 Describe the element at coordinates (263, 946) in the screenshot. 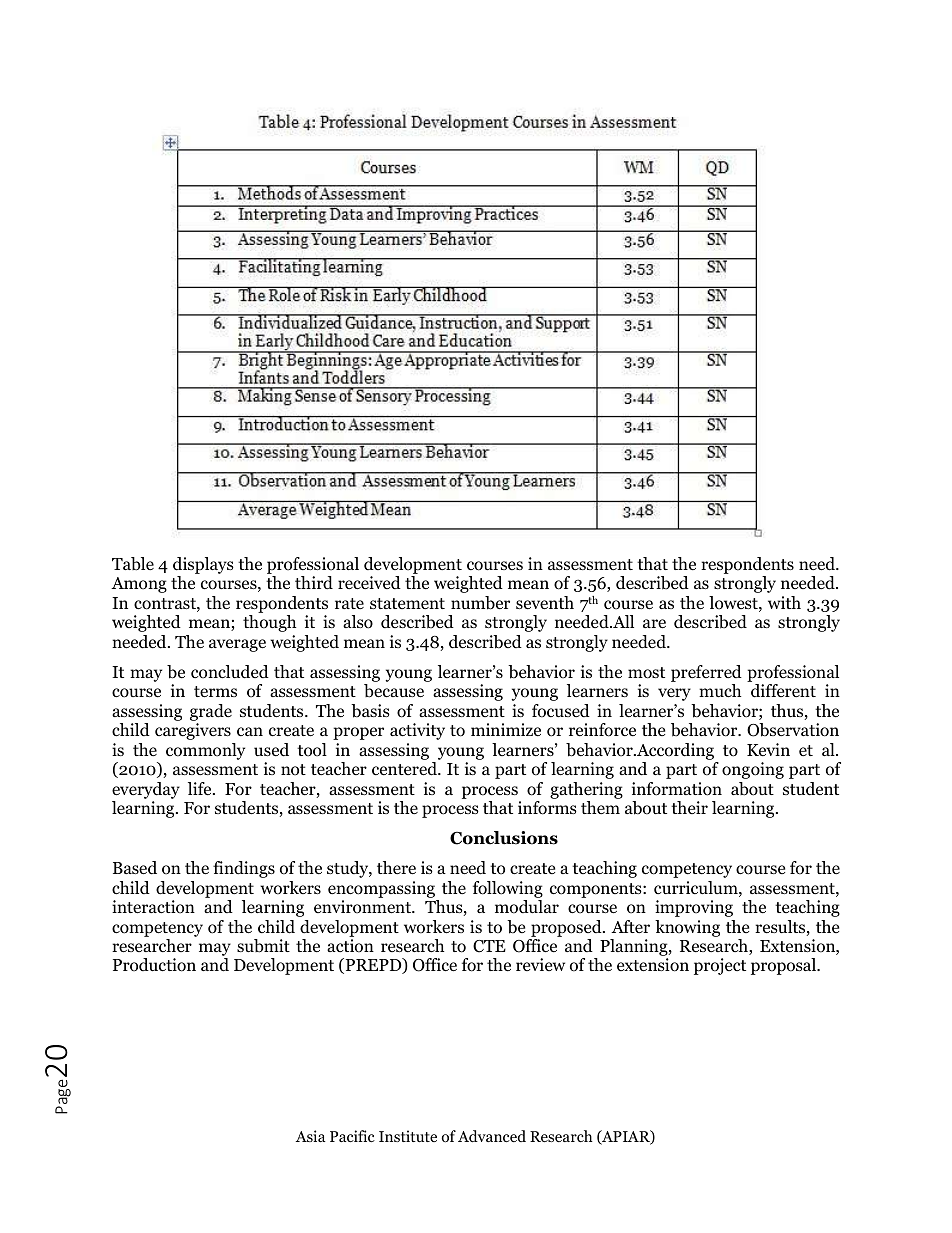

I see `submit` at that location.
